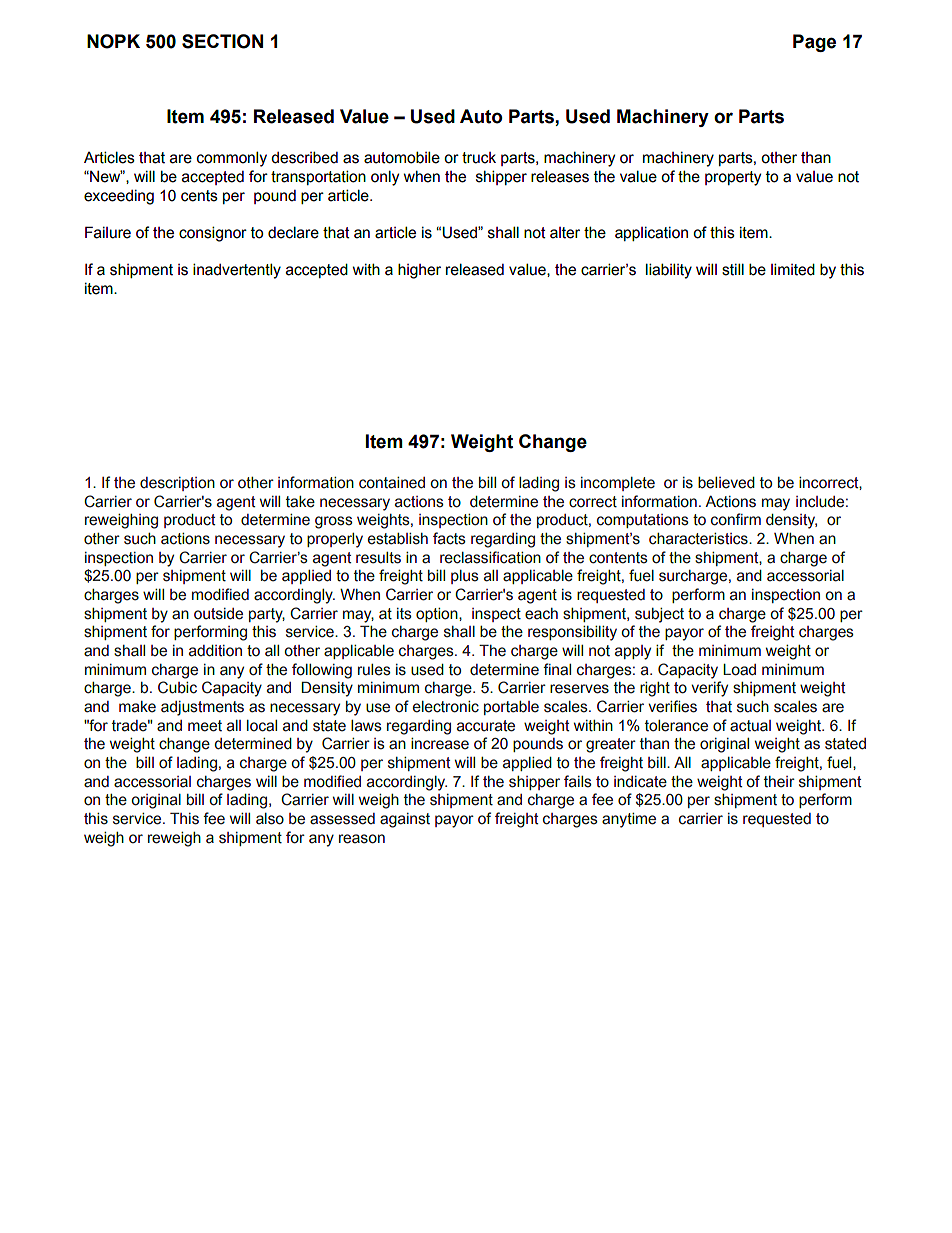 The width and height of the screenshot is (952, 1233). Describe the element at coordinates (814, 43) in the screenshot. I see `Page` at that location.
